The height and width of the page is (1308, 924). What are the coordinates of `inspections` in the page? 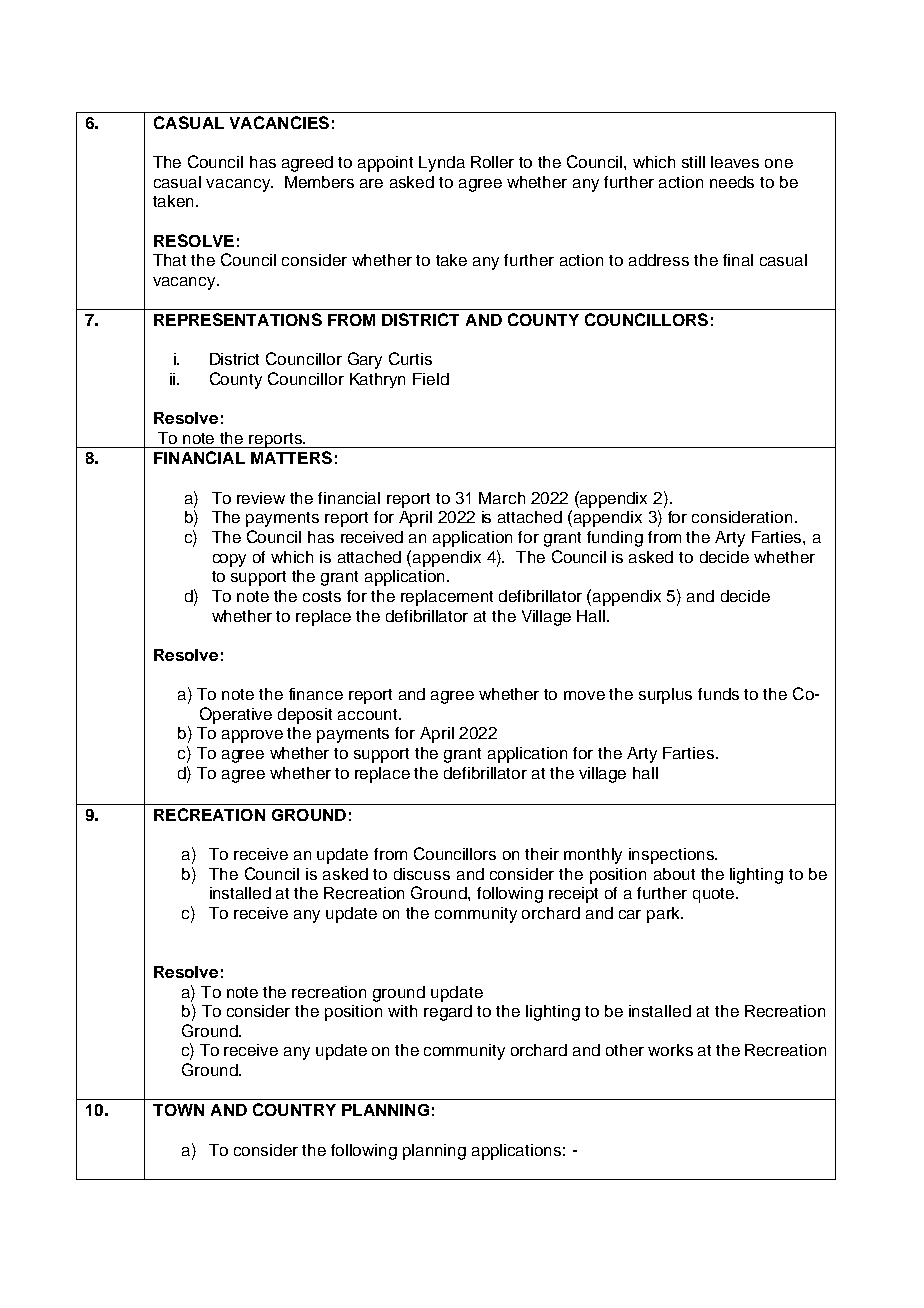 It's located at (672, 856).
